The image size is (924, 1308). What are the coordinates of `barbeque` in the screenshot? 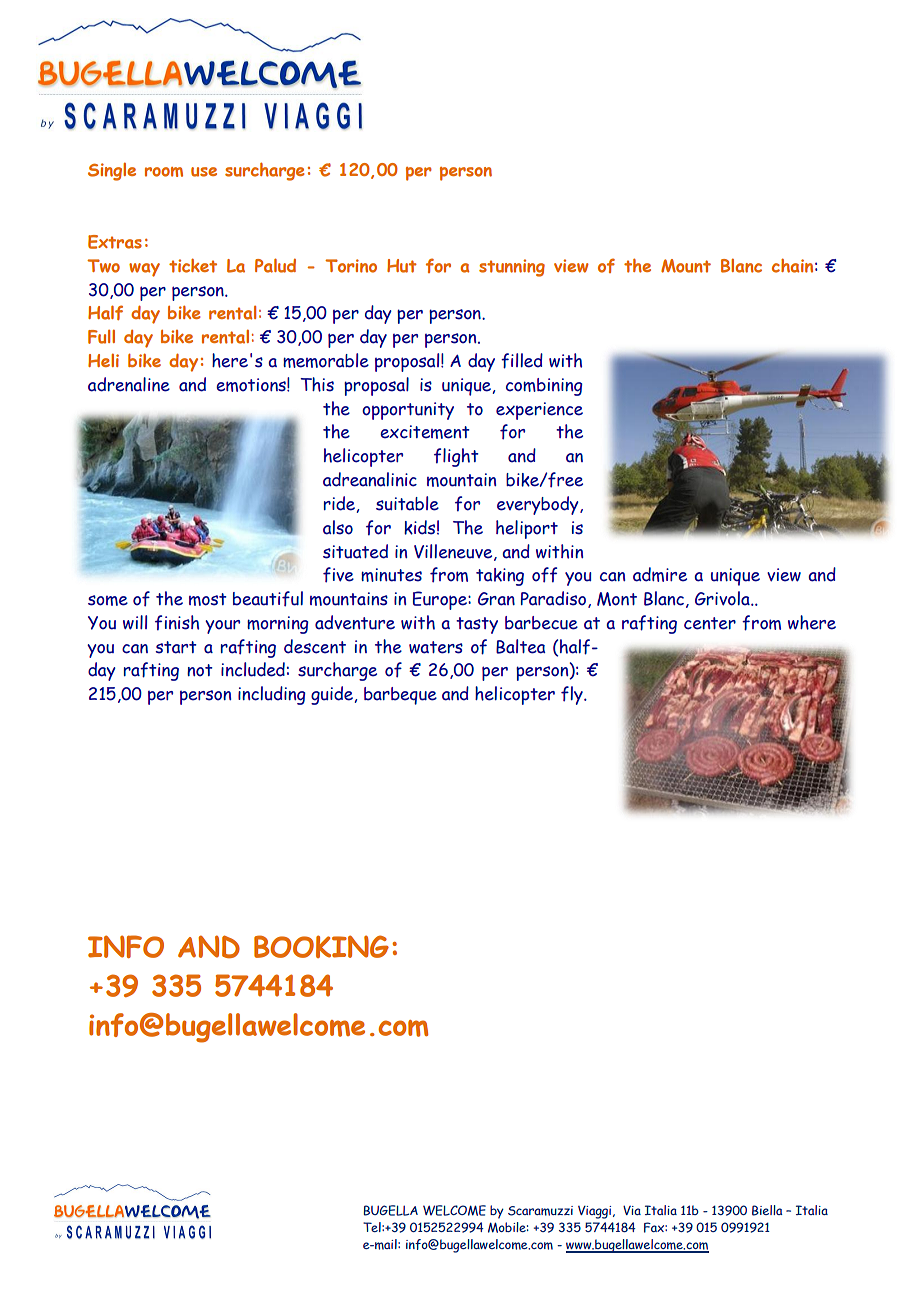 It's located at (400, 696).
